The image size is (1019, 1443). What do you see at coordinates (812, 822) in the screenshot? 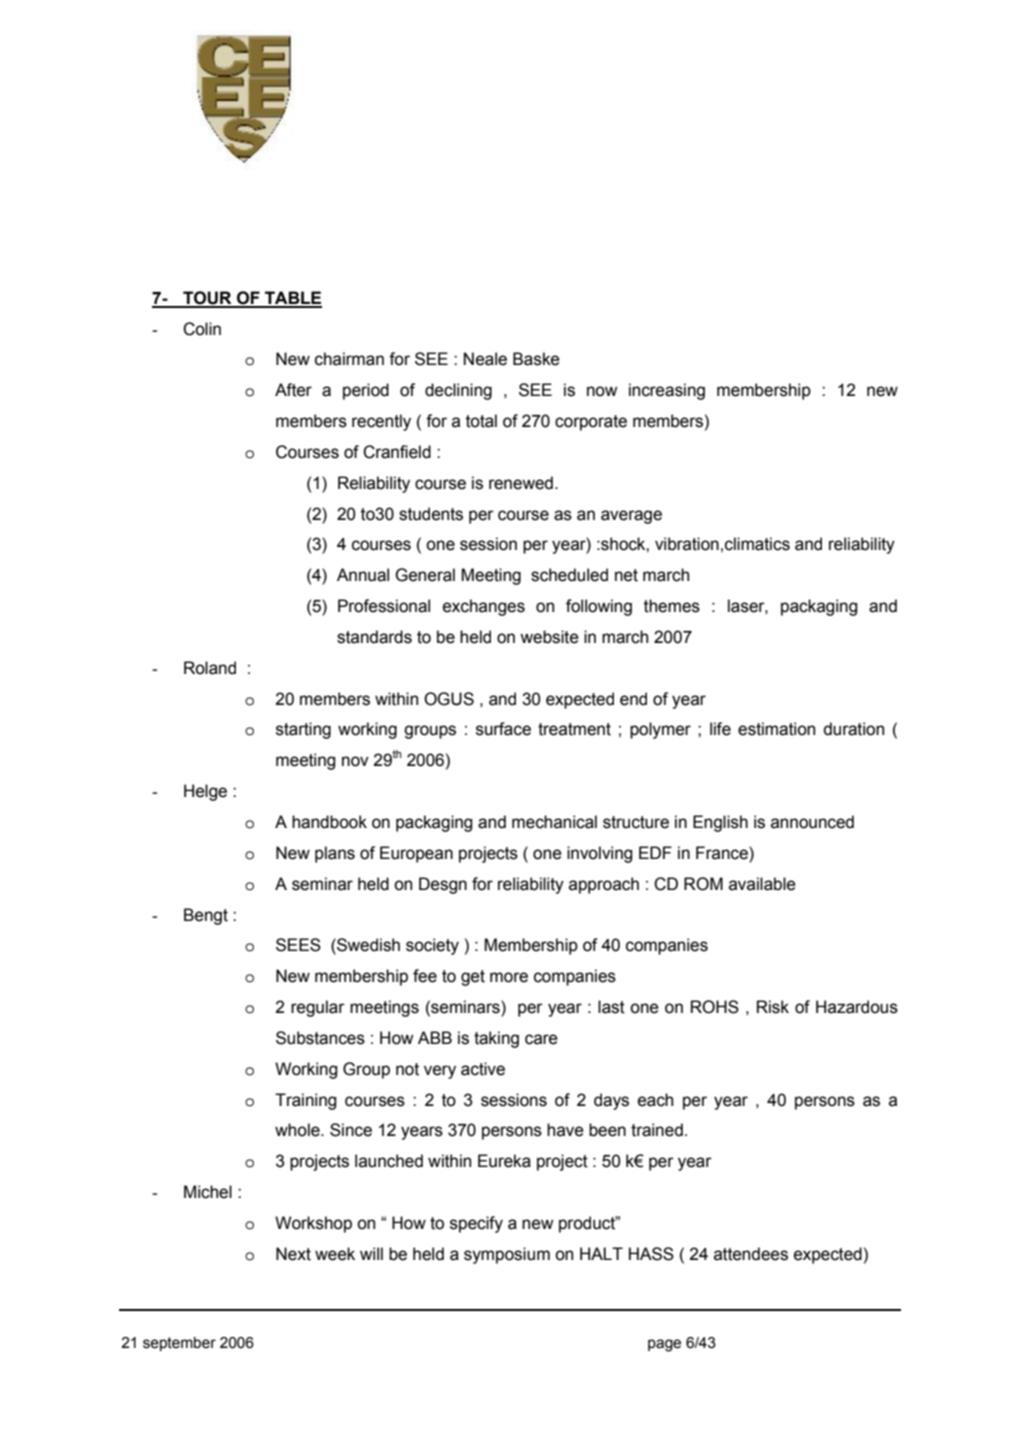
I see `announced` at bounding box center [812, 822].
